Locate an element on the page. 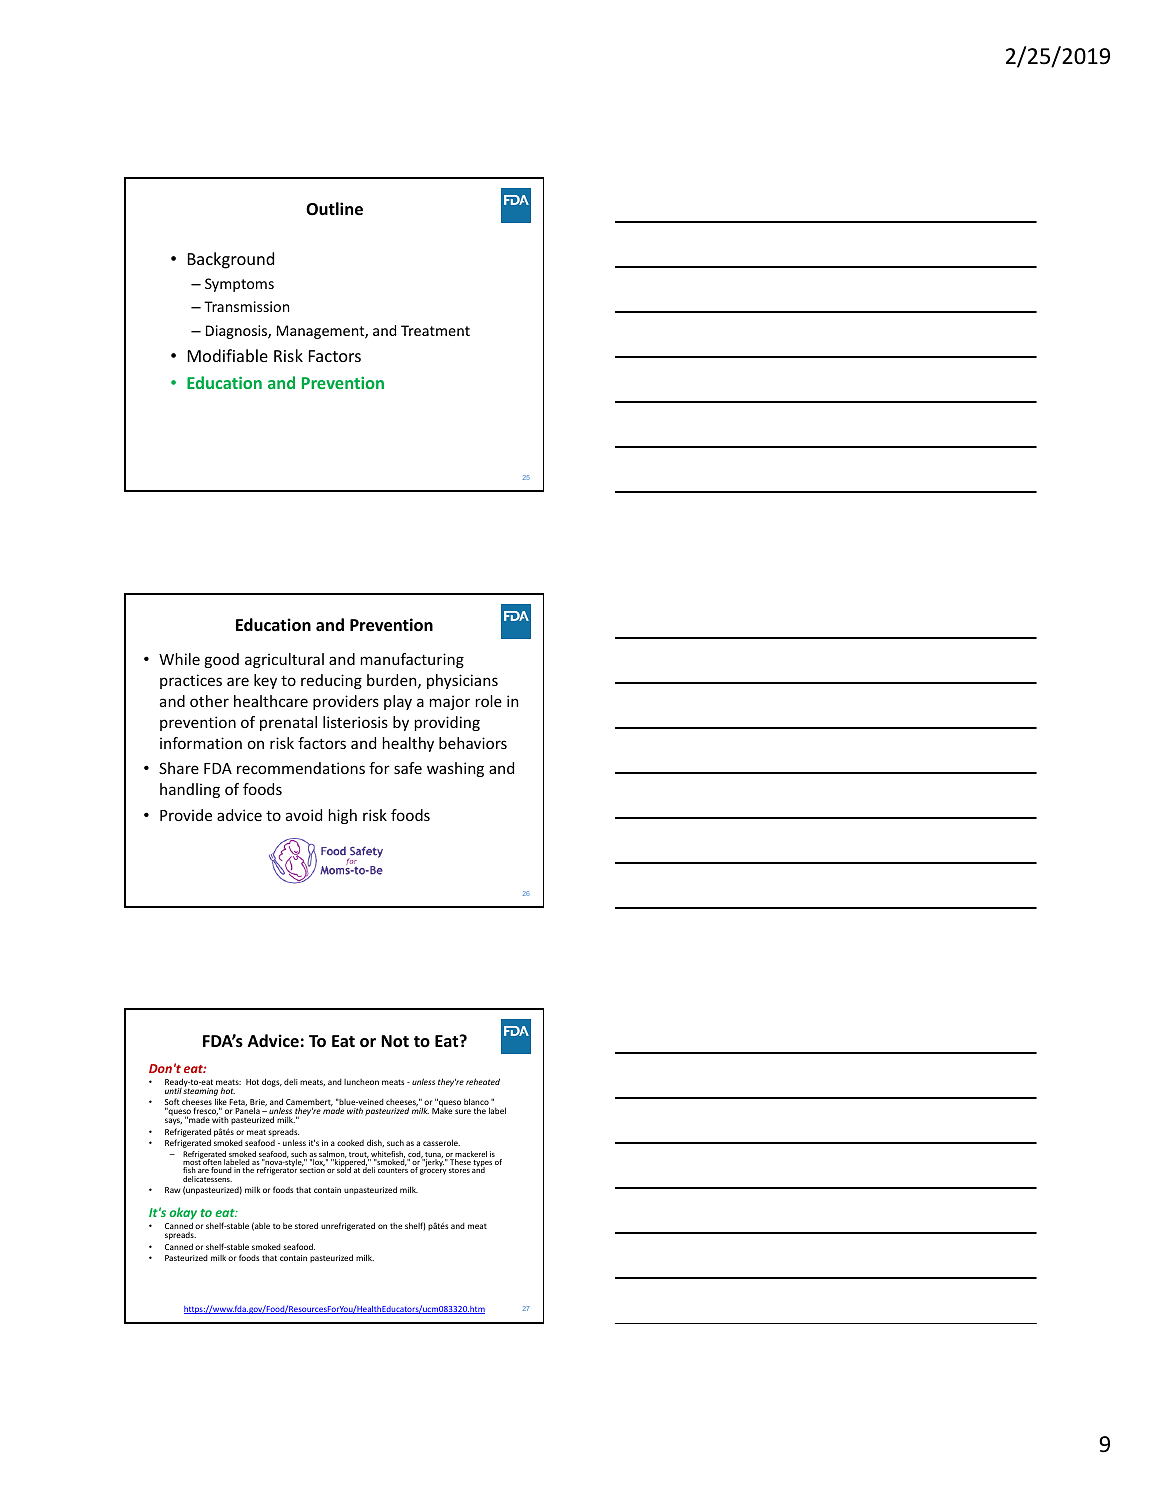  high is located at coordinates (343, 816).
